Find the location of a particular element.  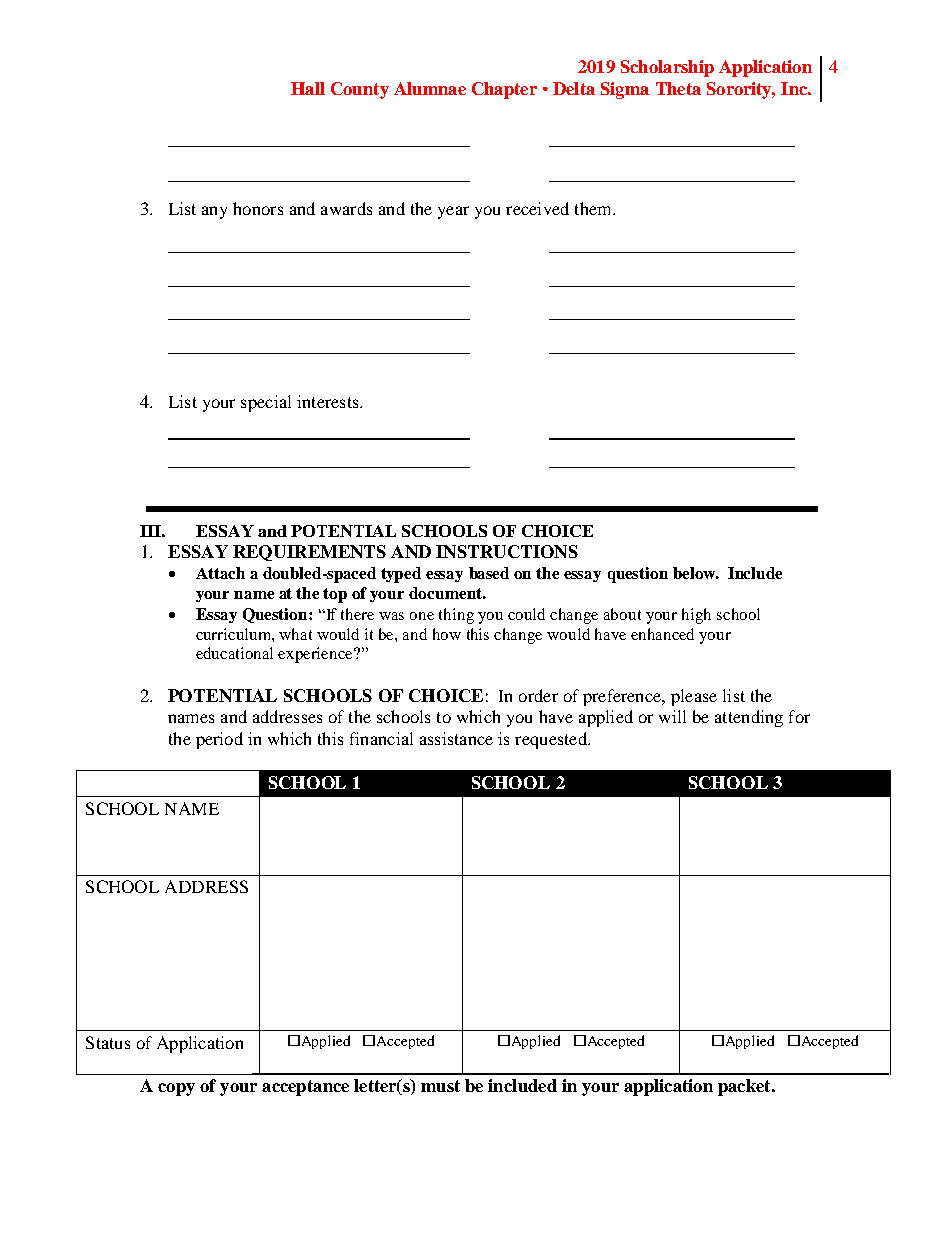

Theta is located at coordinates (678, 88).
